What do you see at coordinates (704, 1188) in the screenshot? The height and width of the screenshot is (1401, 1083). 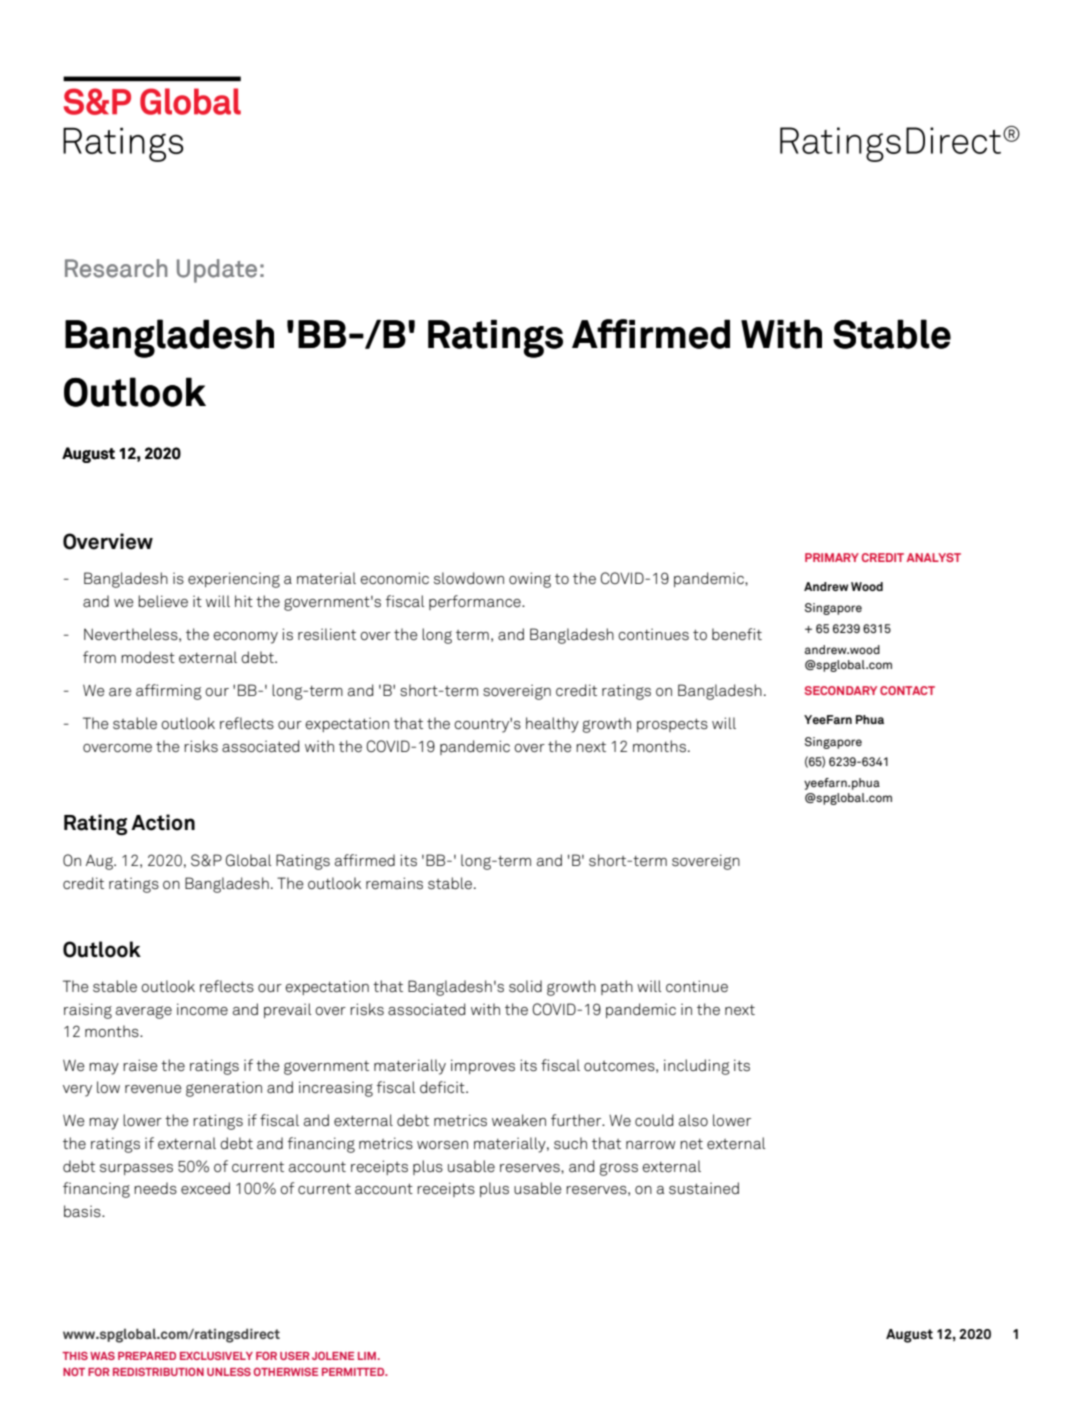 I see `sustained` at bounding box center [704, 1188].
